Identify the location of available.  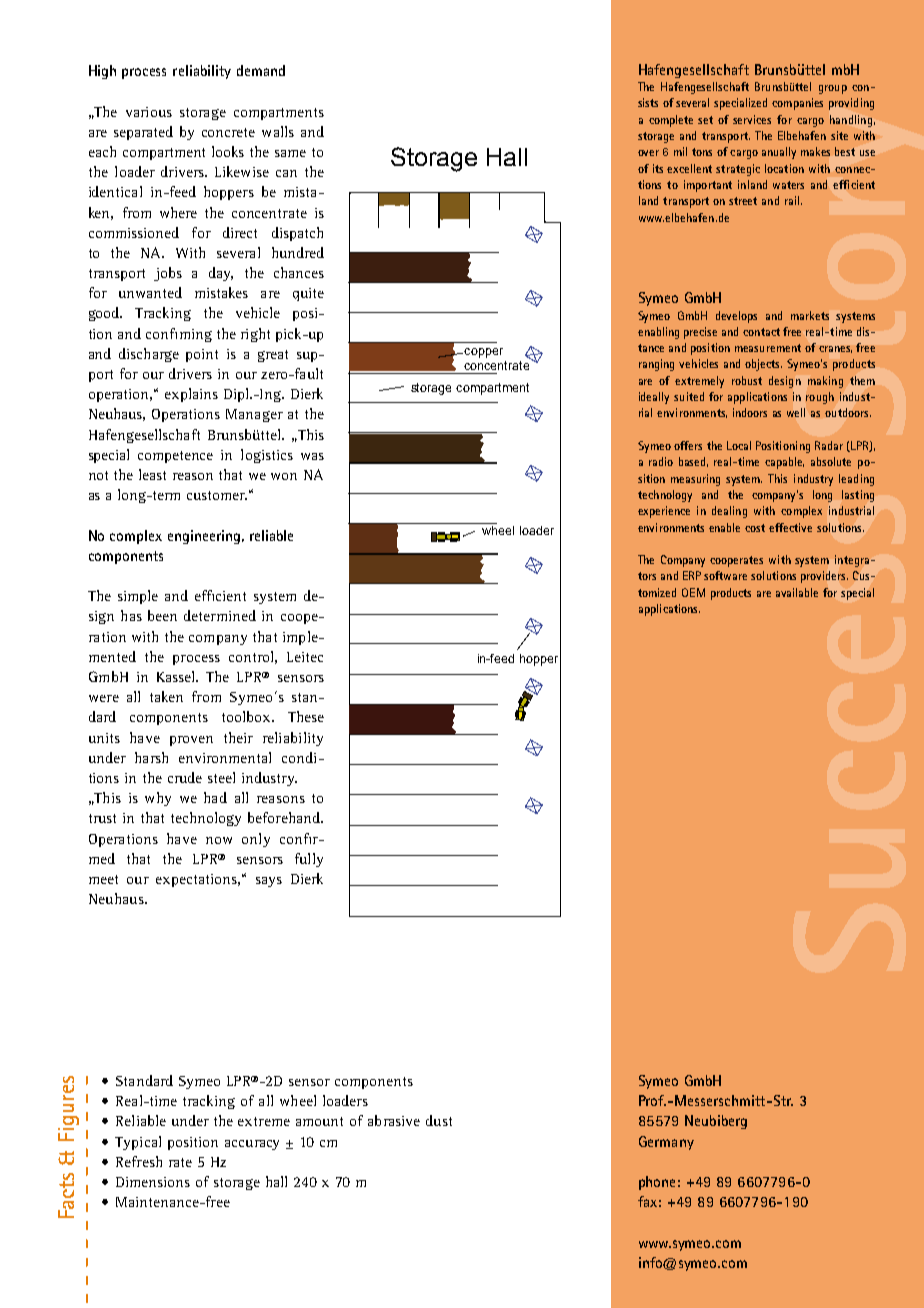
(797, 592).
